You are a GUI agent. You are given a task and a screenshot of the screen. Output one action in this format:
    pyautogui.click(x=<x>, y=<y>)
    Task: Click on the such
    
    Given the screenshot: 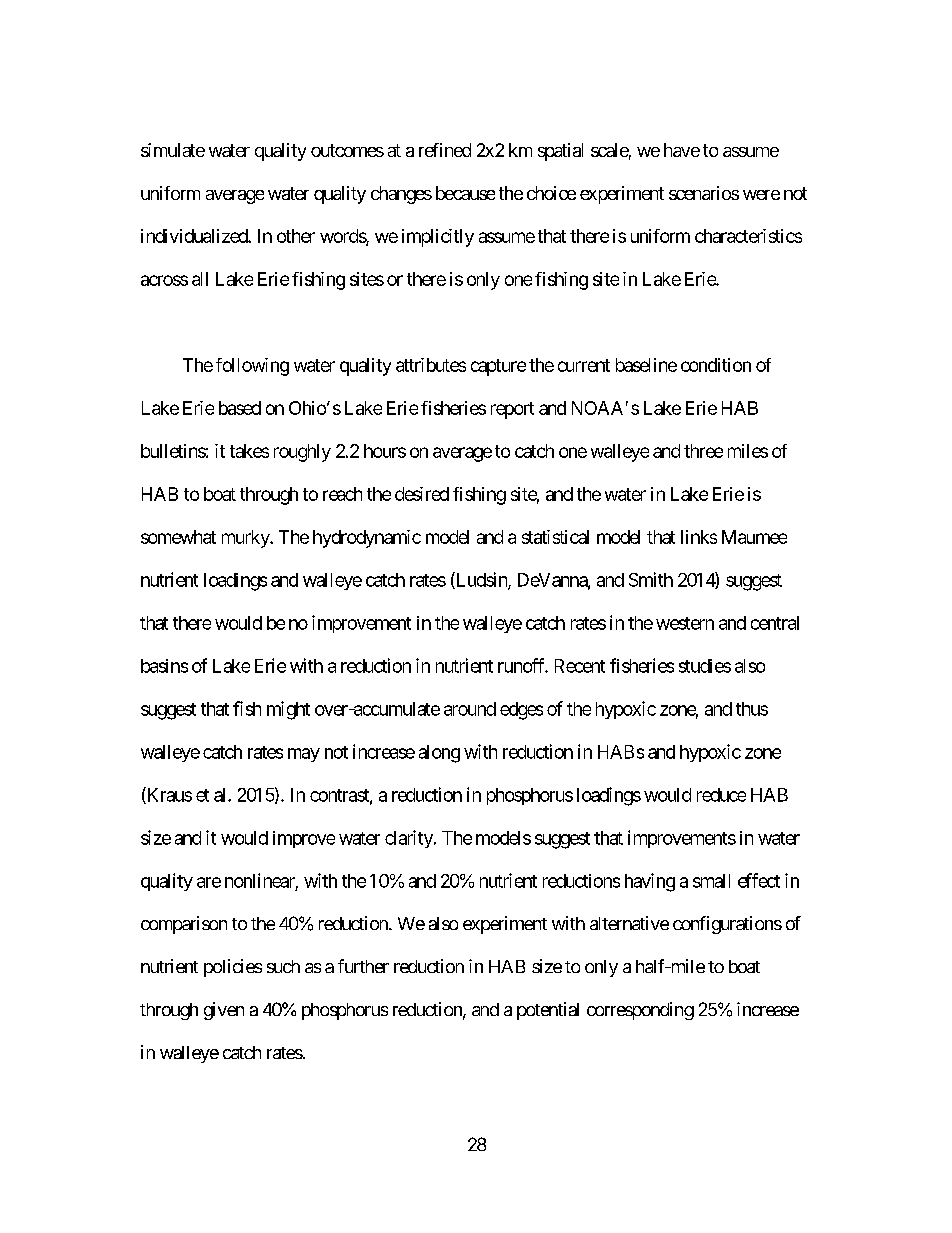 What is the action you would take?
    pyautogui.click(x=283, y=966)
